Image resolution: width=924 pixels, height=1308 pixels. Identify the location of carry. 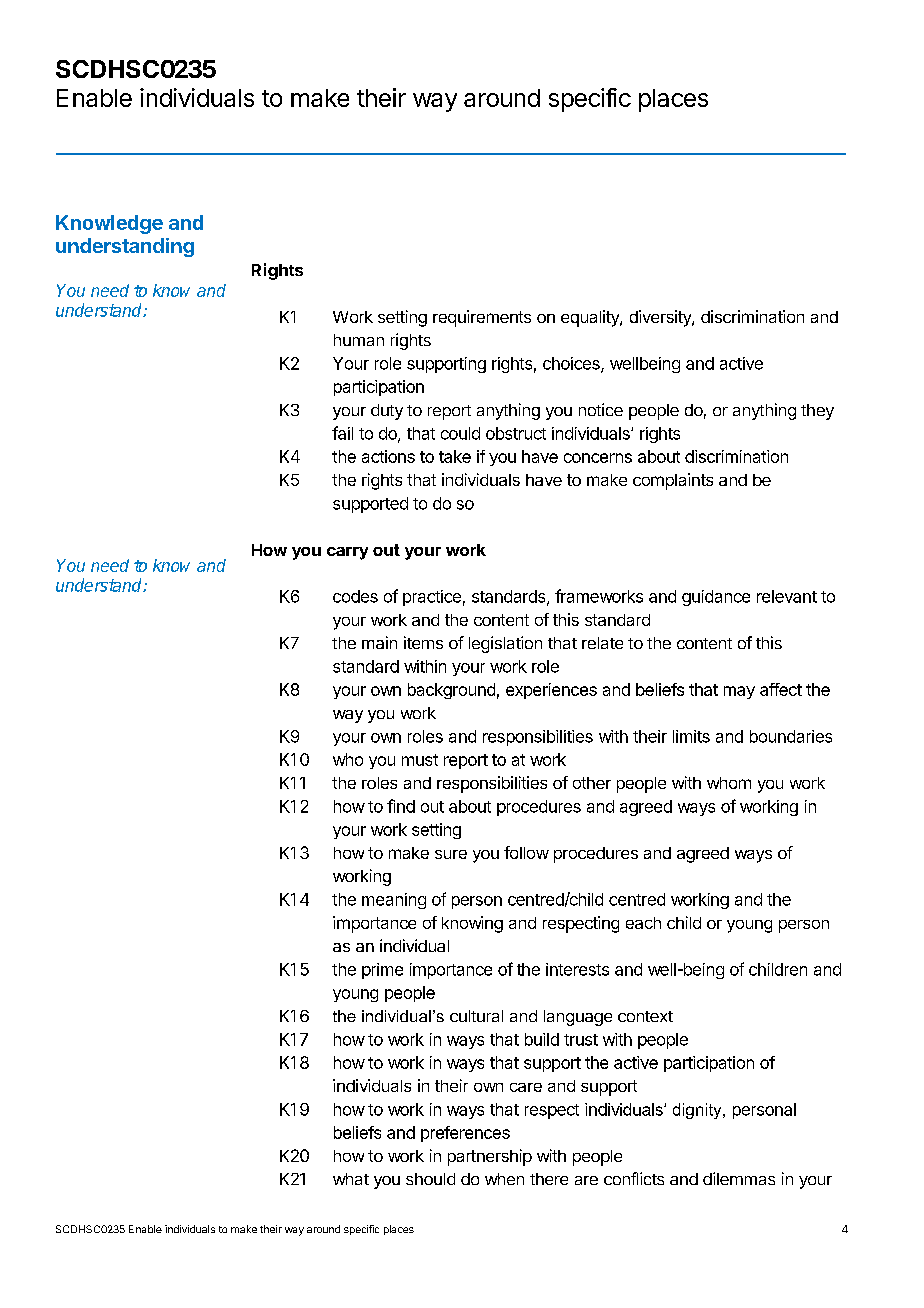
(347, 553).
